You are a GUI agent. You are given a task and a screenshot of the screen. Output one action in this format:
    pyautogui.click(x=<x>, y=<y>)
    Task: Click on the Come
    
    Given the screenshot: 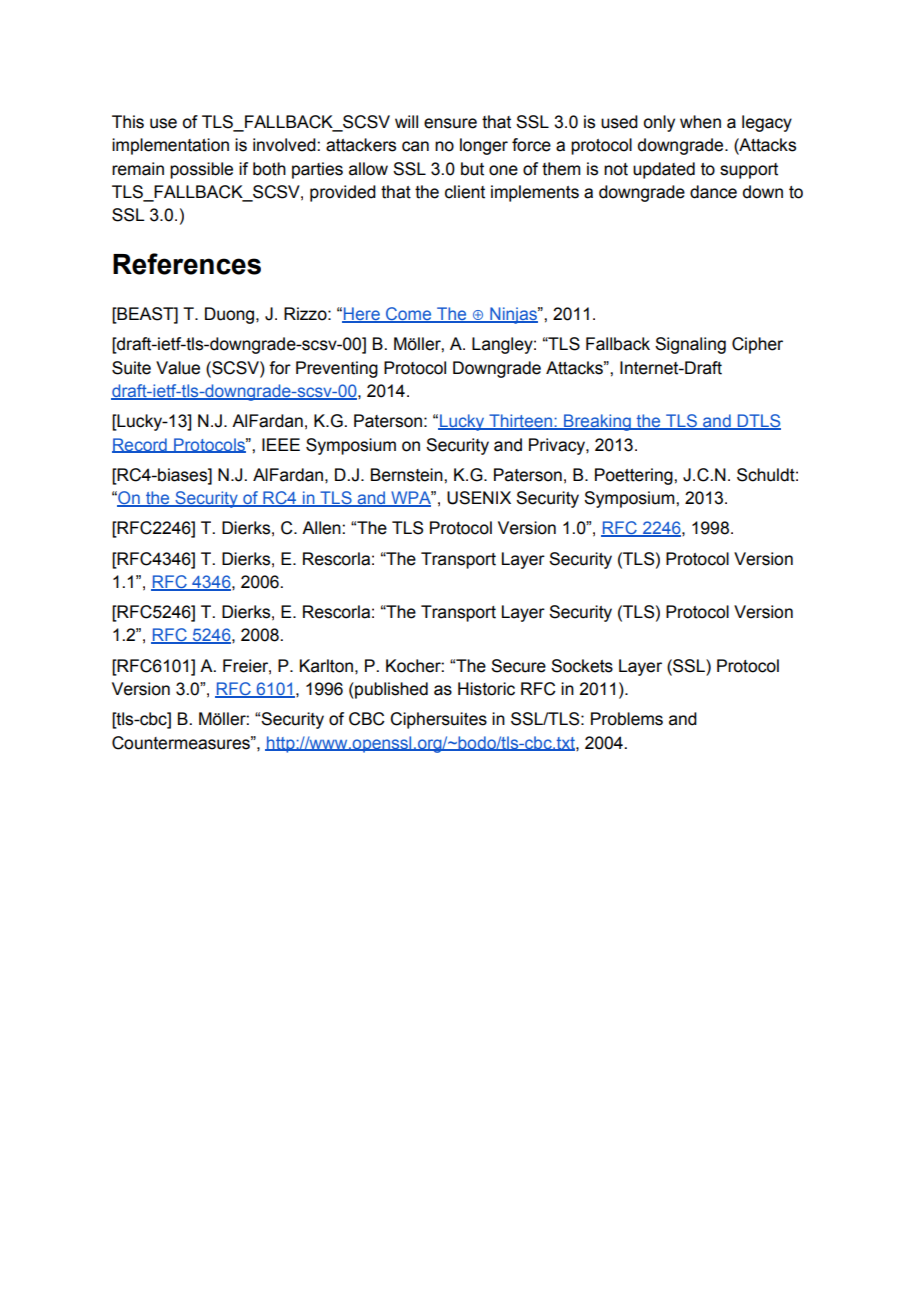 What is the action you would take?
    pyautogui.click(x=409, y=315)
